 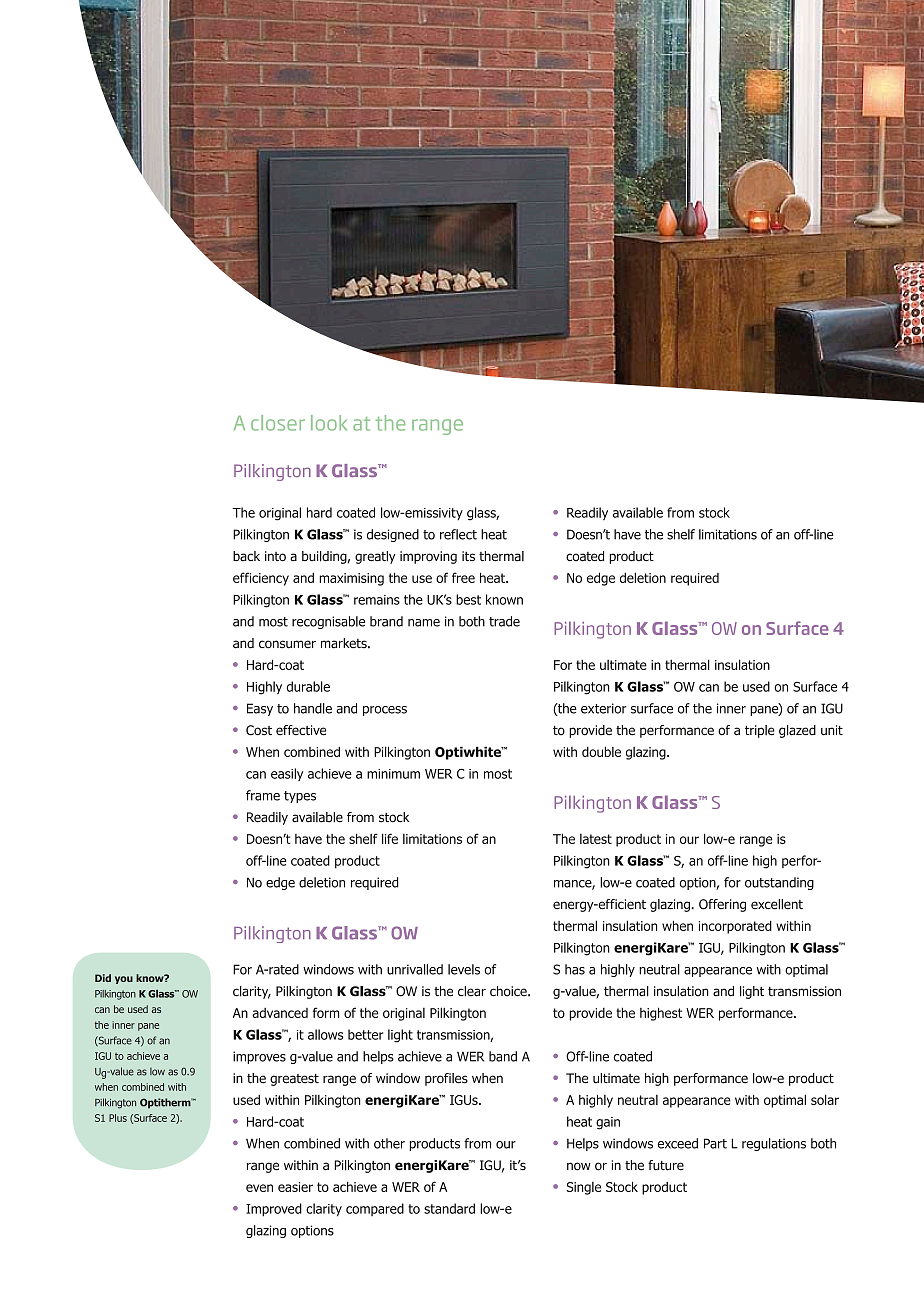 I want to click on Offering, so click(x=722, y=905).
